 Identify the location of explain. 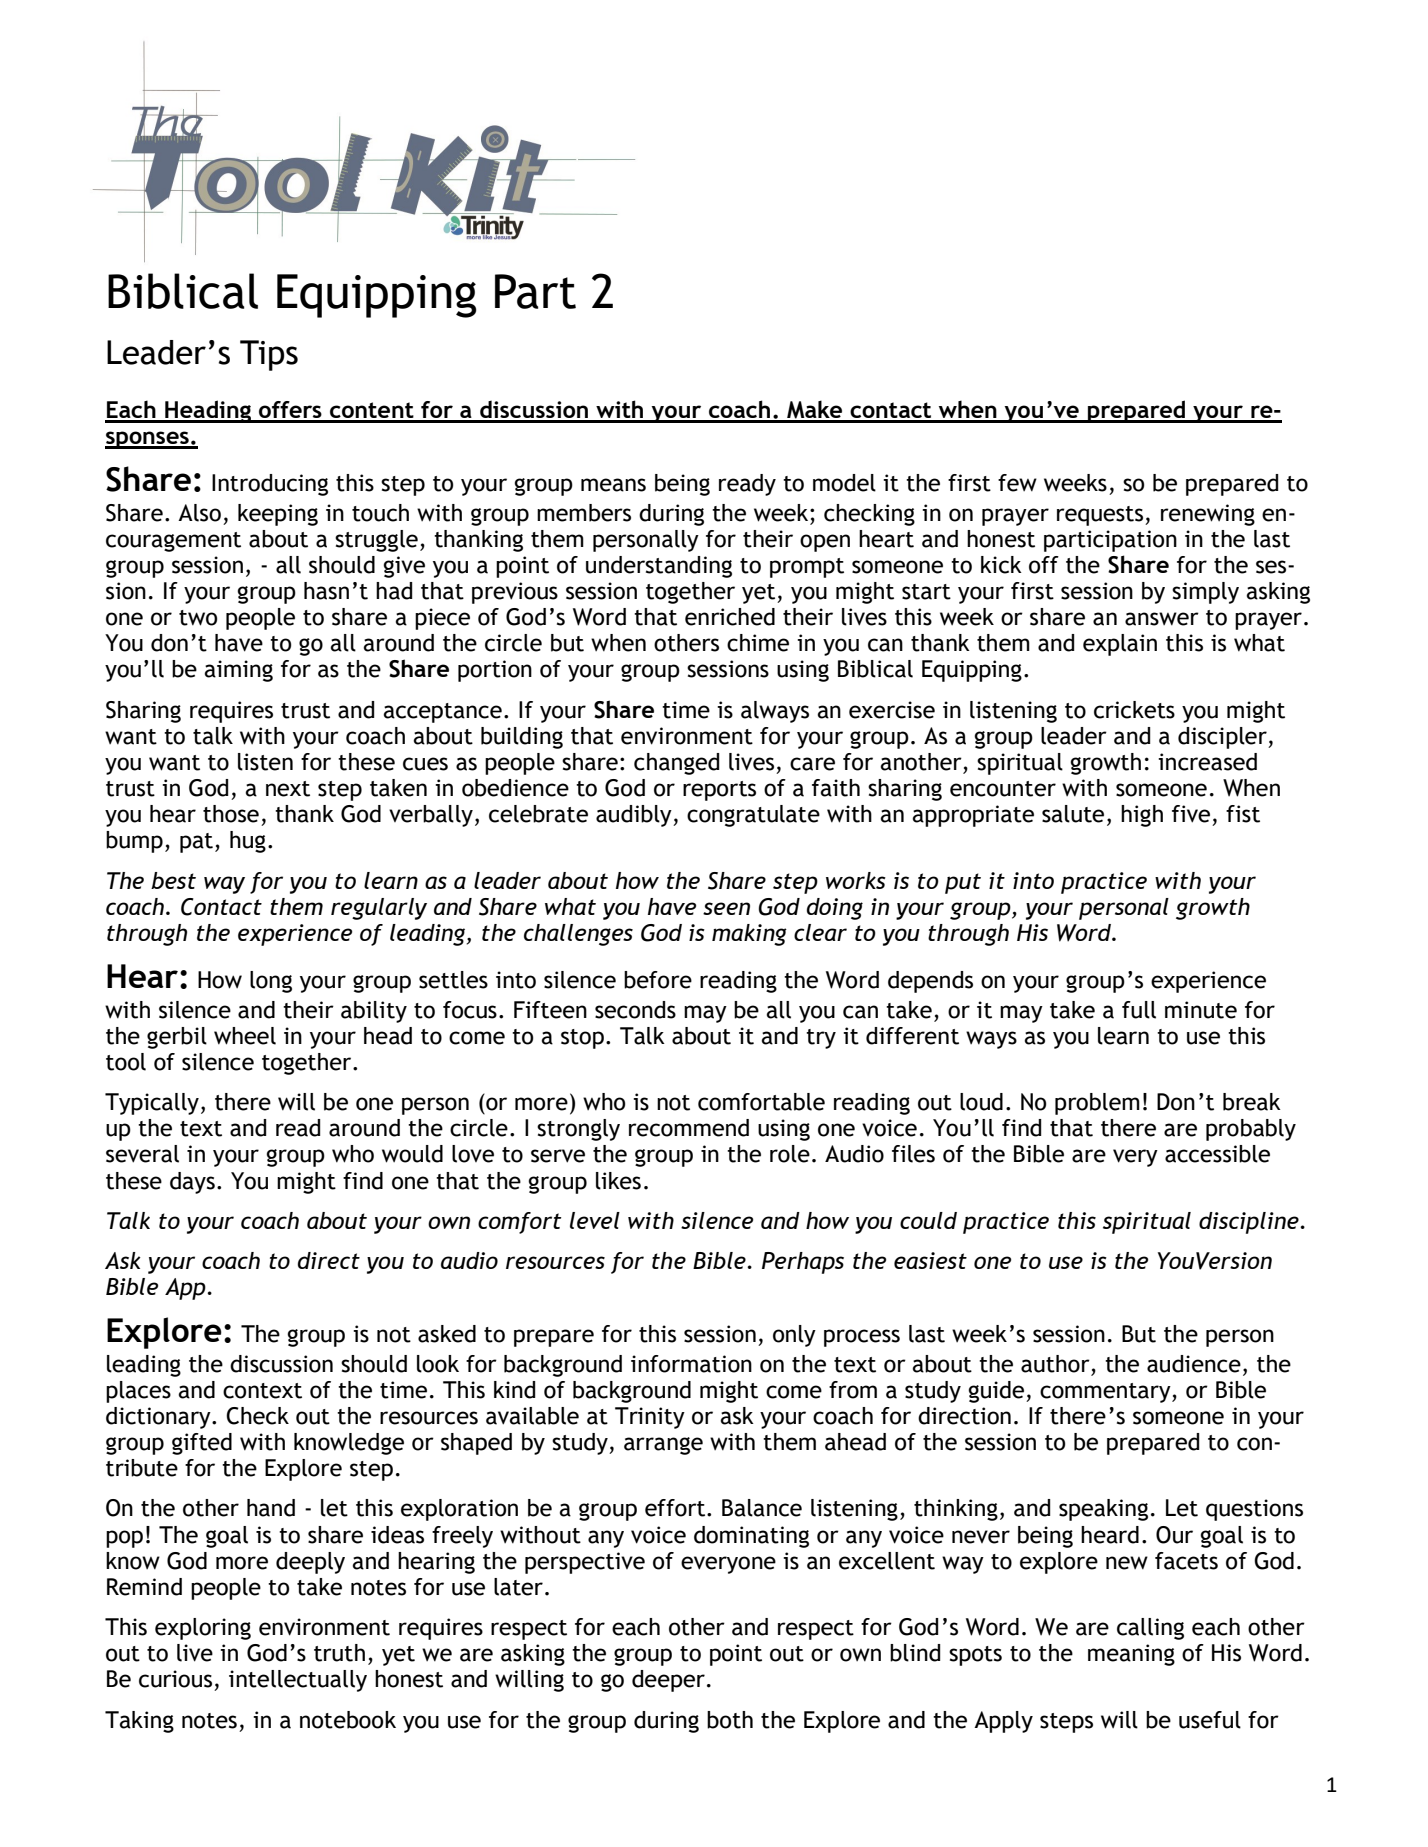
(1120, 645).
